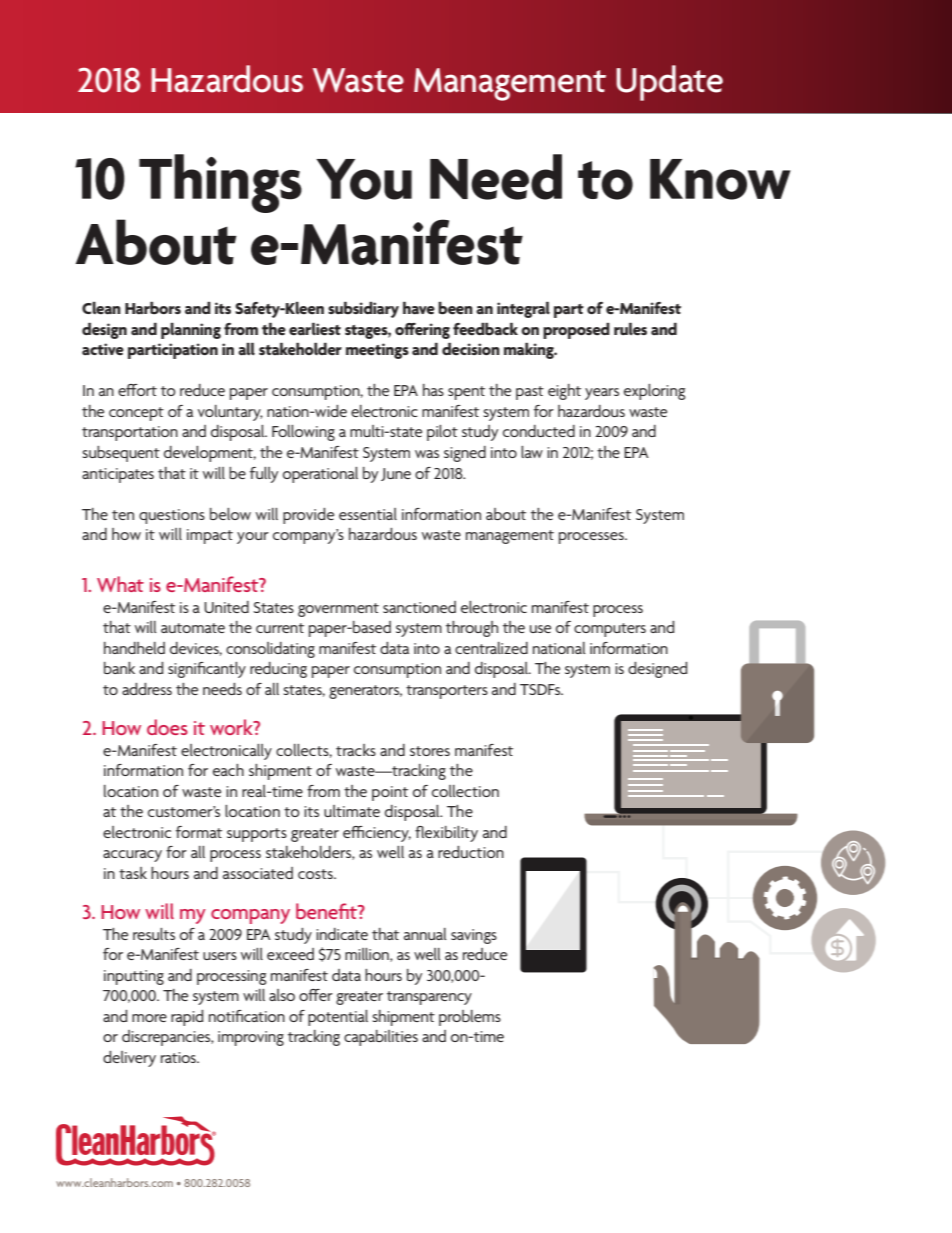 The height and width of the page is (1233, 952). What do you see at coordinates (220, 183) in the page?
I see `Things` at bounding box center [220, 183].
